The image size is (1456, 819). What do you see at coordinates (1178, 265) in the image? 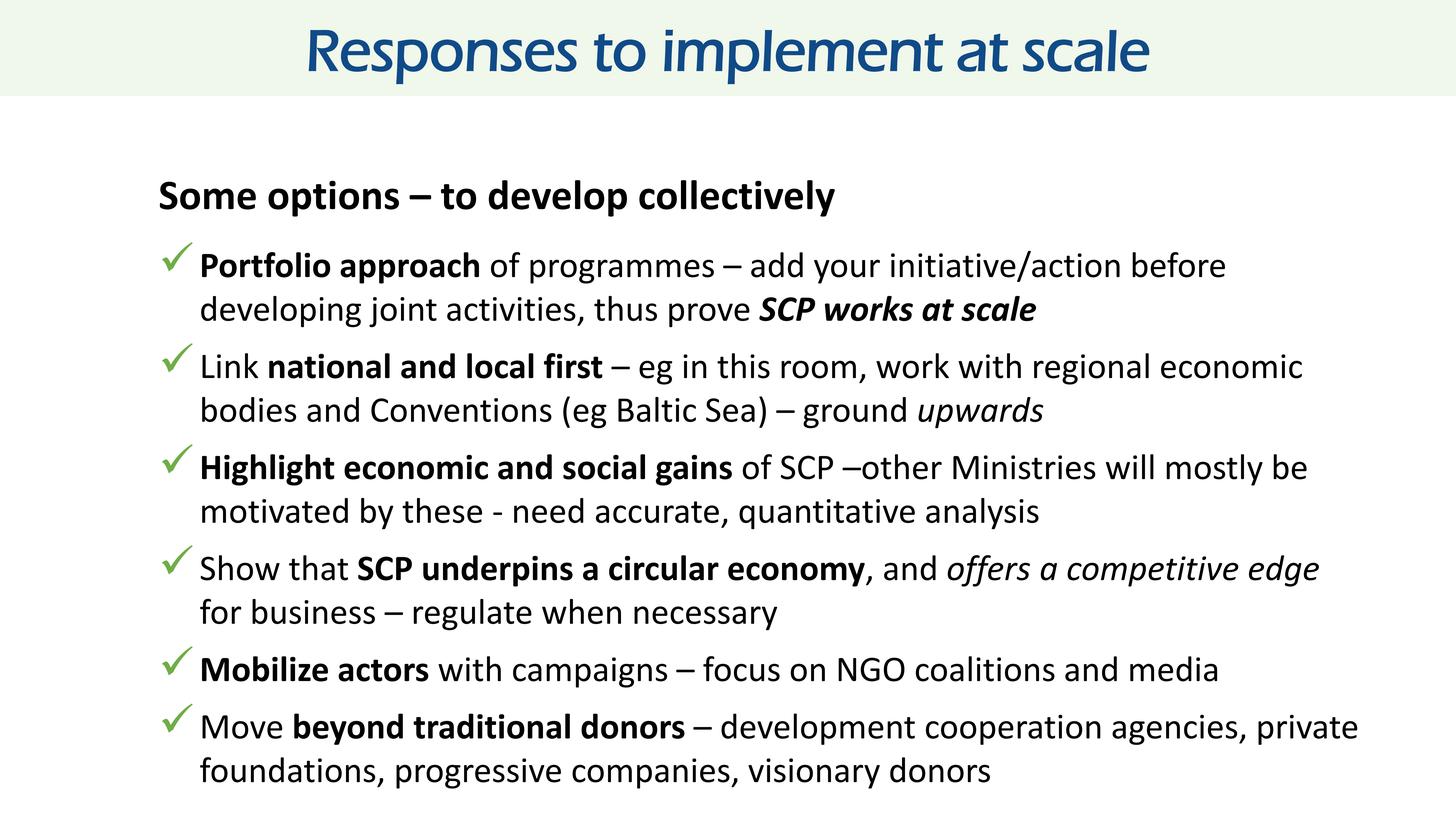
I see `before` at bounding box center [1178, 265].
